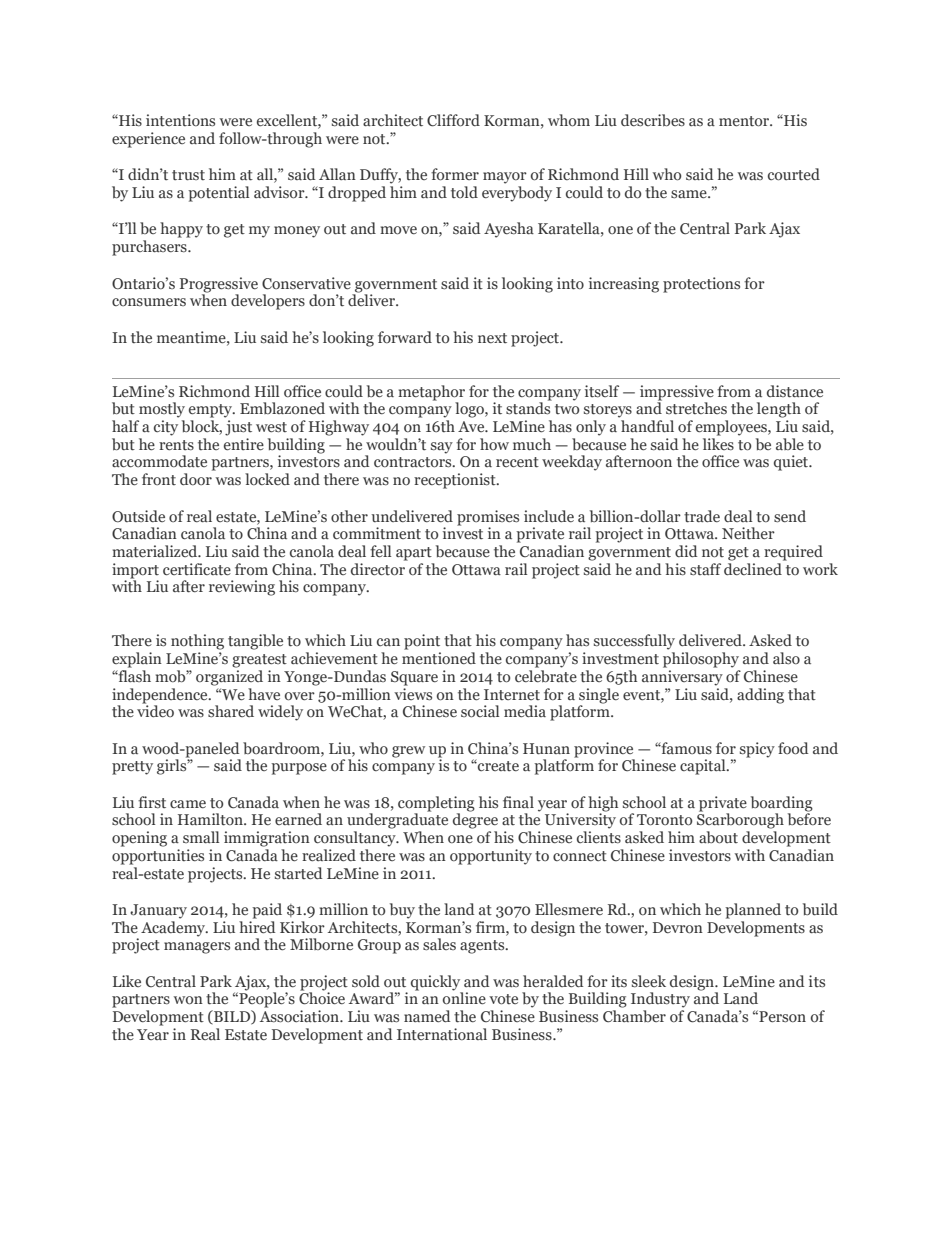 Image resolution: width=952 pixels, height=1233 pixels. I want to click on former, so click(455, 174).
